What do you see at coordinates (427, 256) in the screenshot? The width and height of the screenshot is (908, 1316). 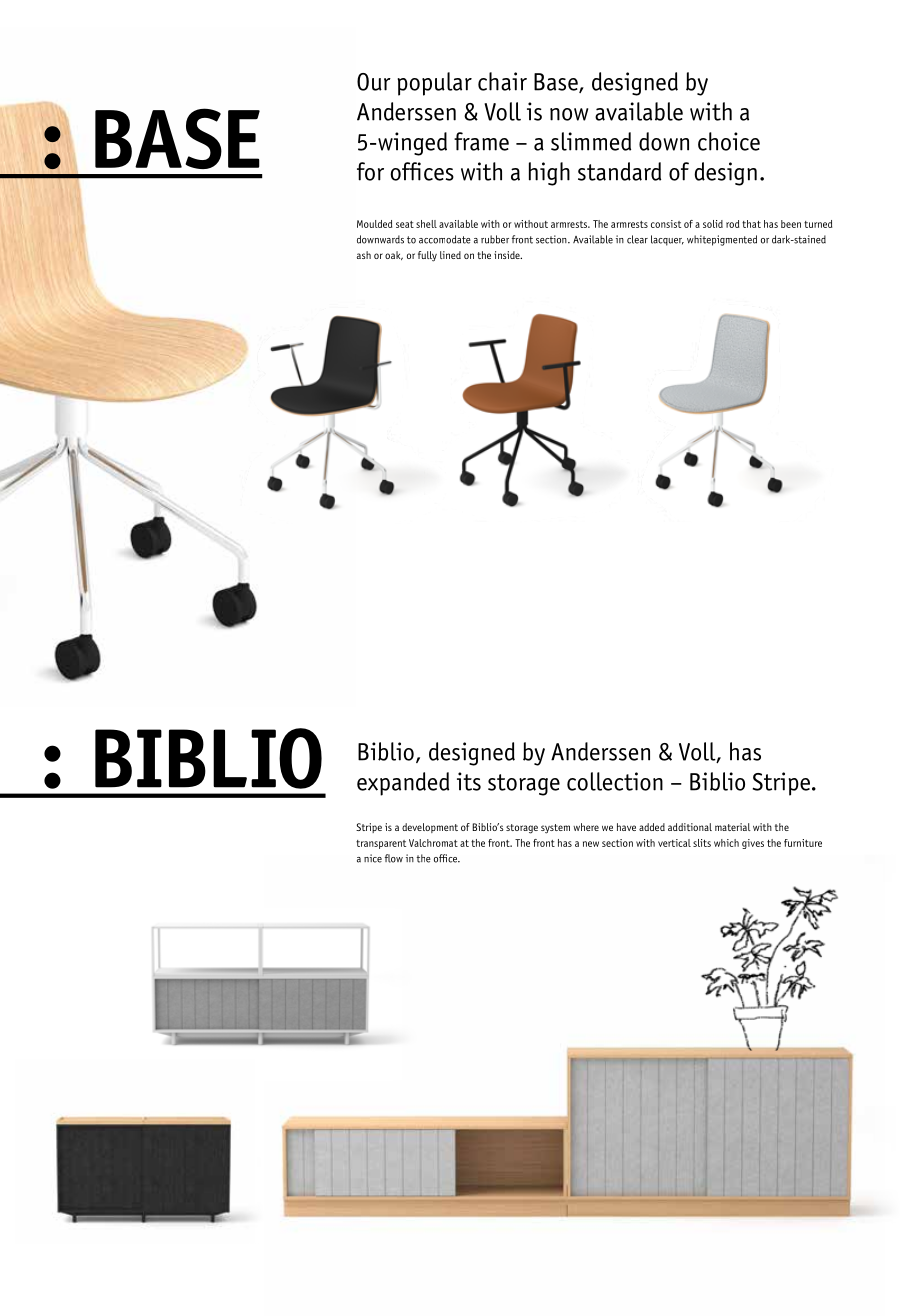 I see `fully` at bounding box center [427, 256].
